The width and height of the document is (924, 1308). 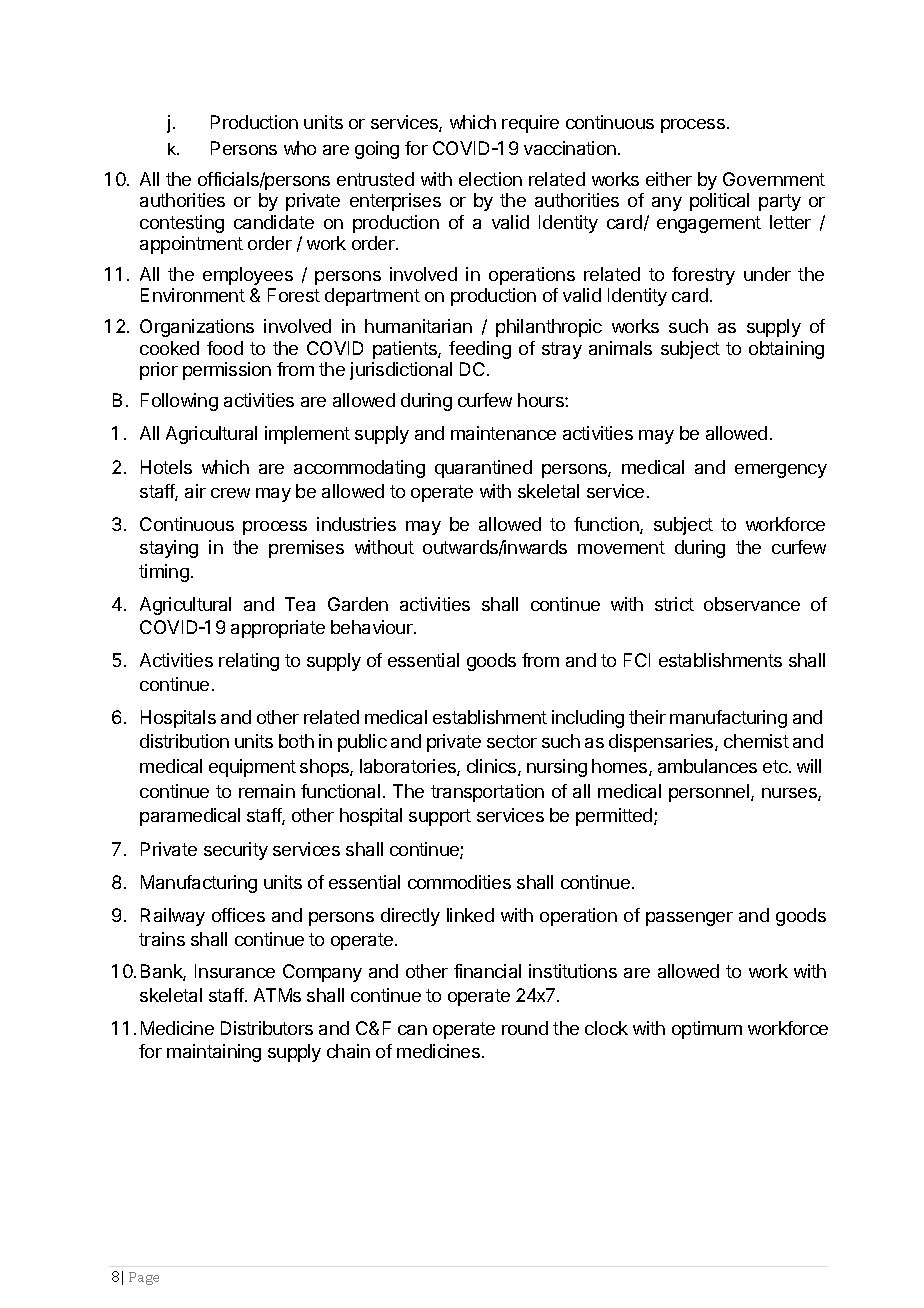 I want to click on Insurance, so click(x=235, y=971).
